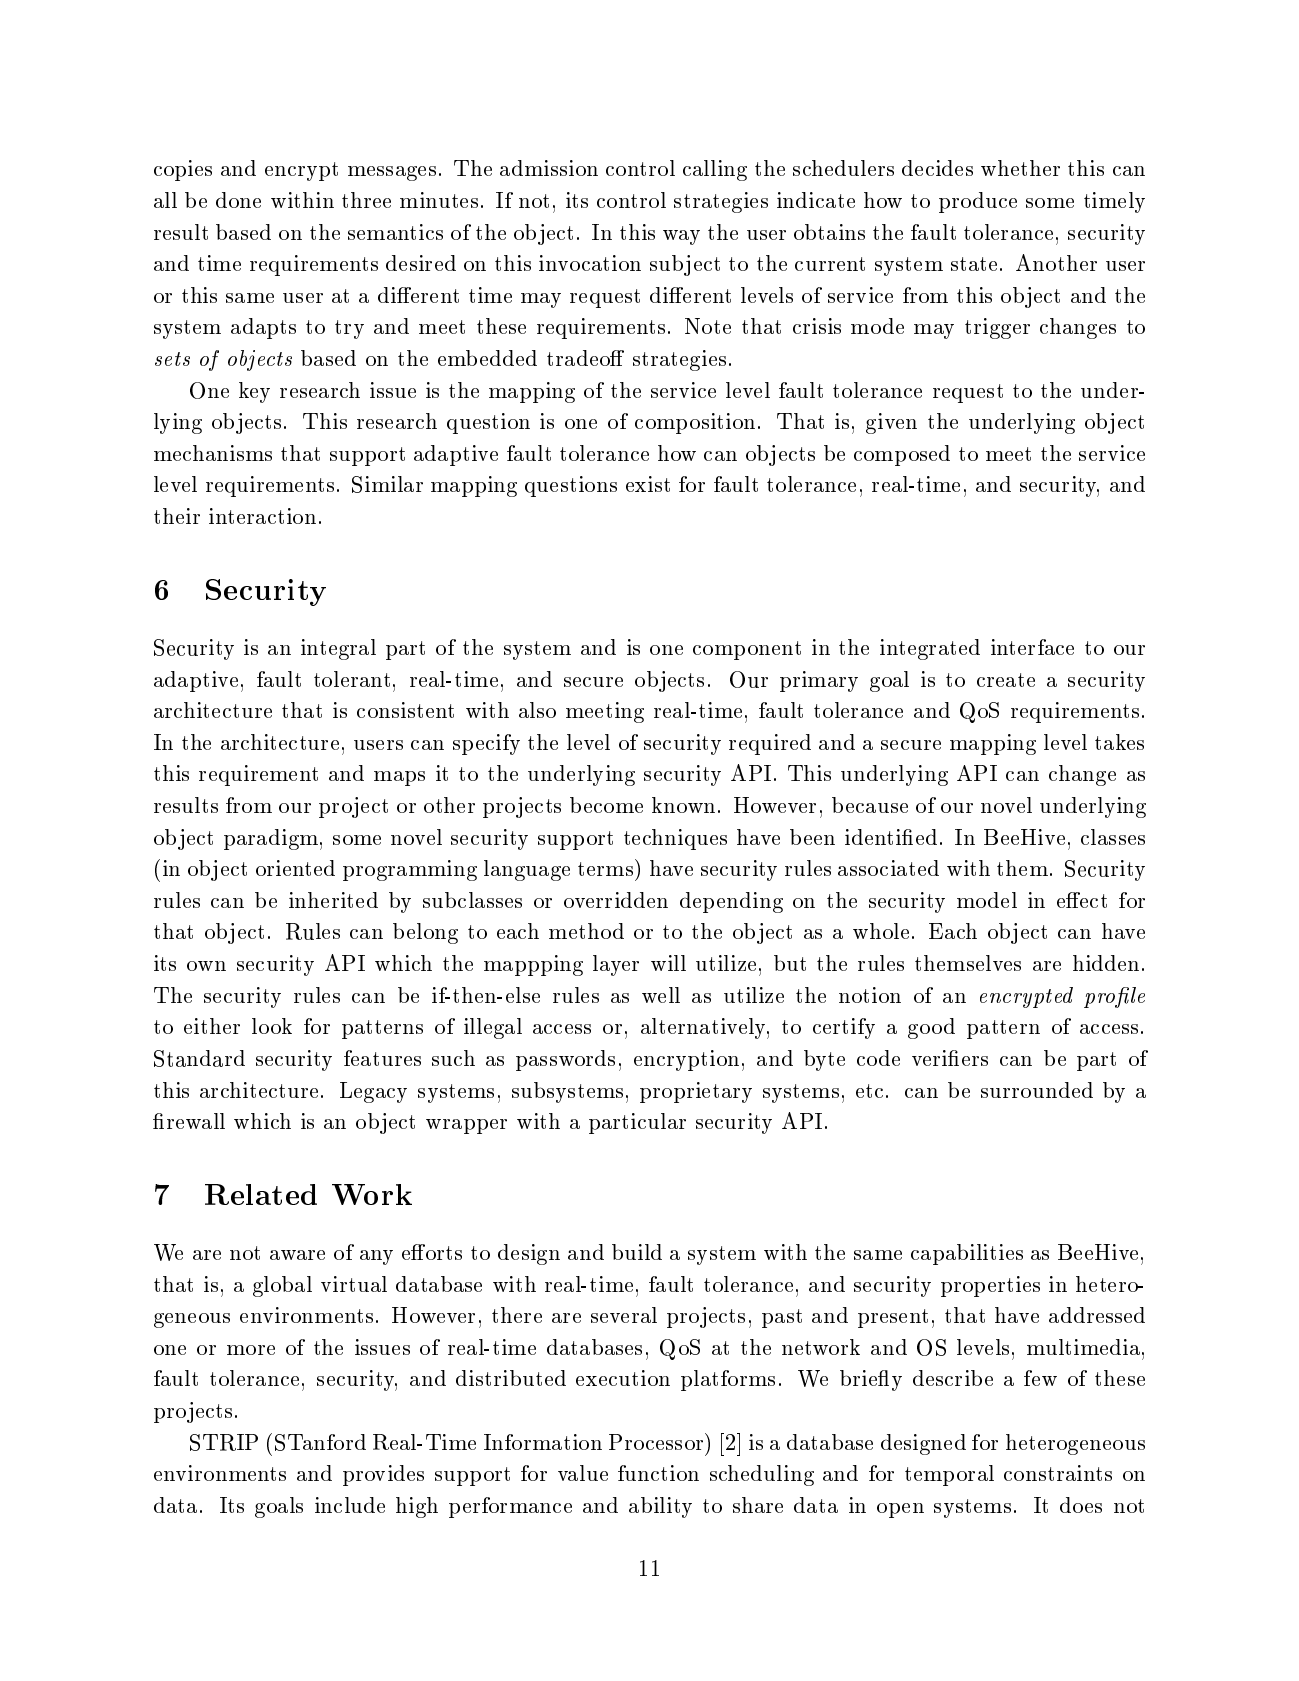 Image resolution: width=1299 pixels, height=1681 pixels. I want to click on STRIP, so click(224, 1442).
